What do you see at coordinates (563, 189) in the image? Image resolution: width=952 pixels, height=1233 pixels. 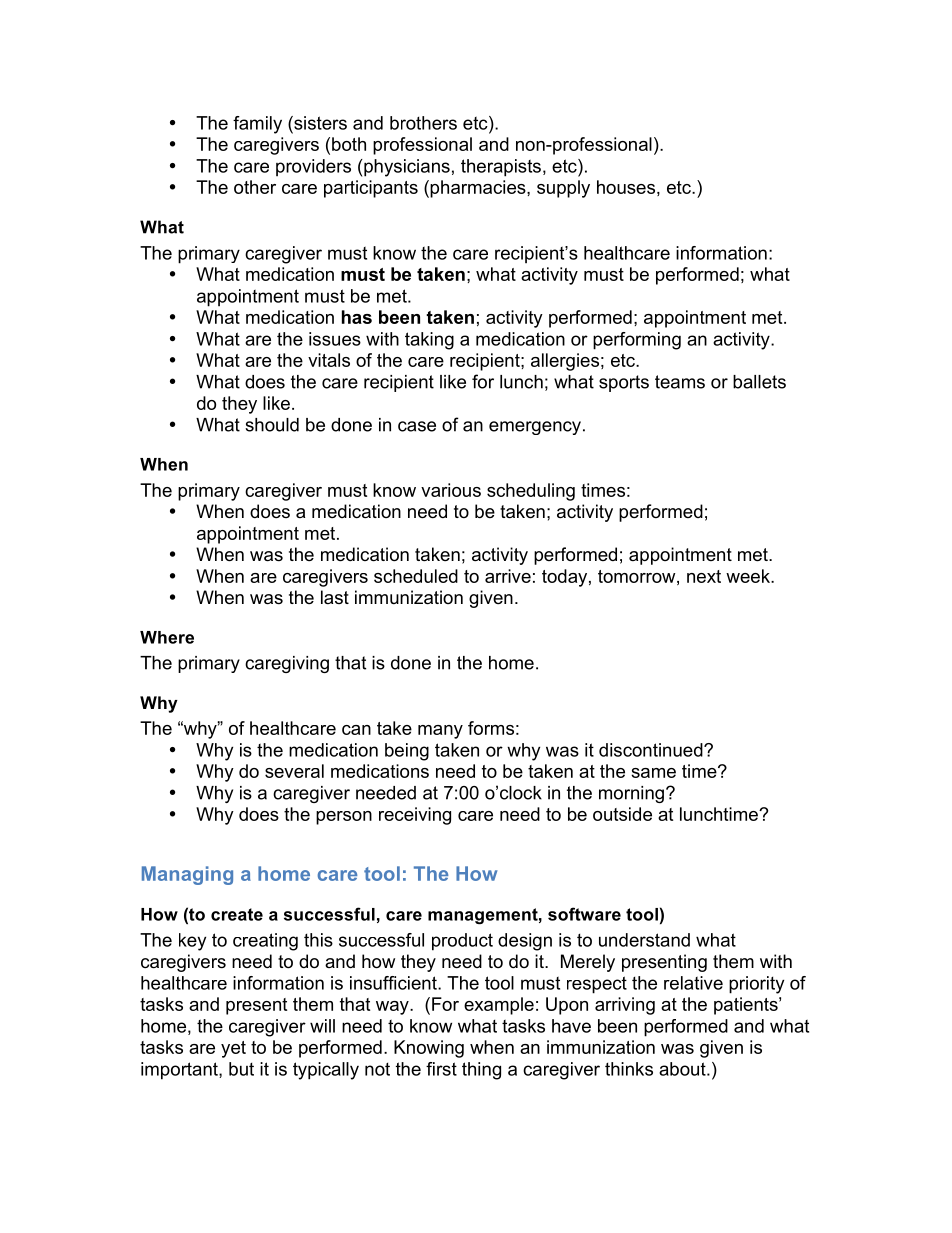 I see `supply` at bounding box center [563, 189].
